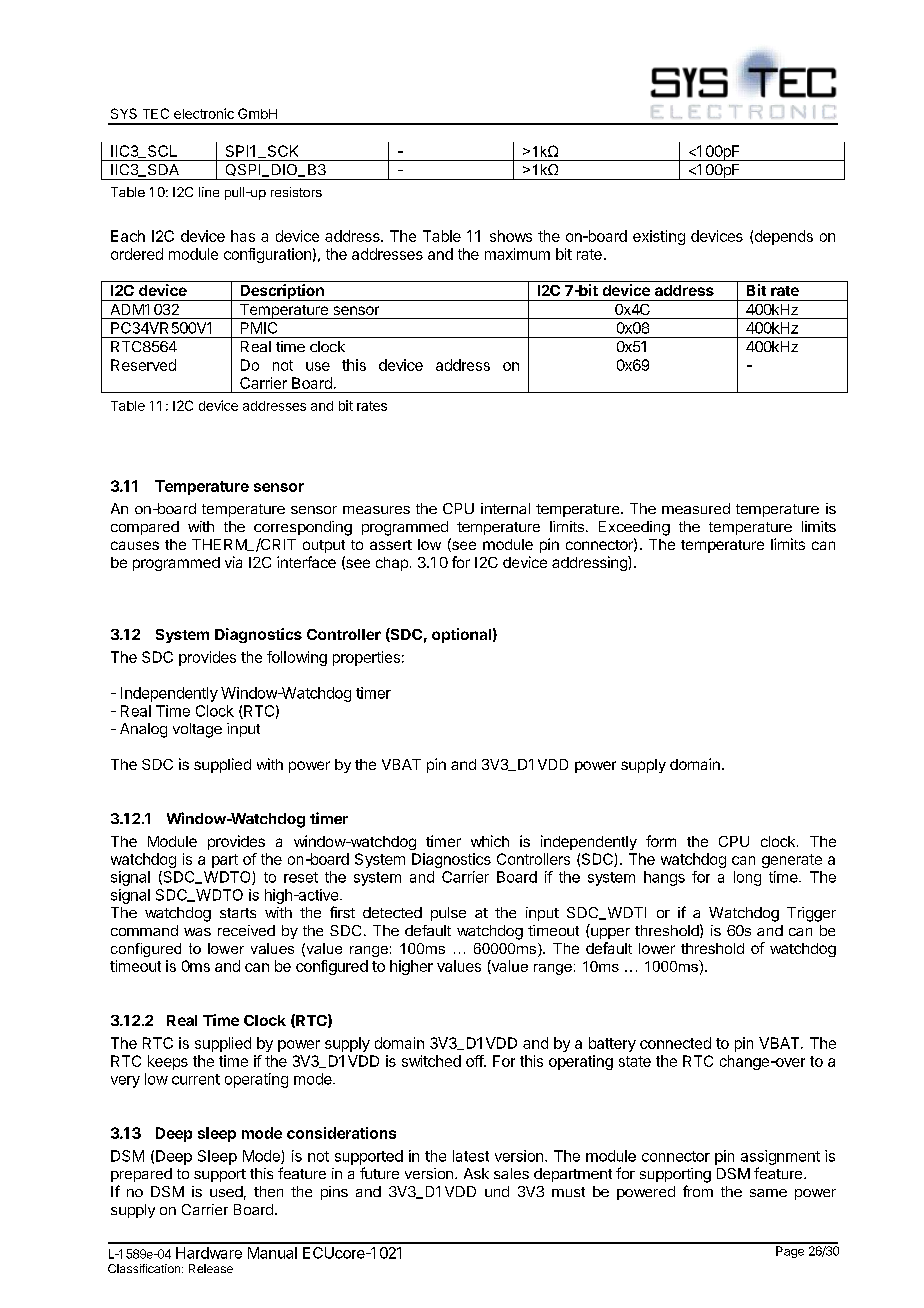  I want to click on internal, so click(505, 508).
